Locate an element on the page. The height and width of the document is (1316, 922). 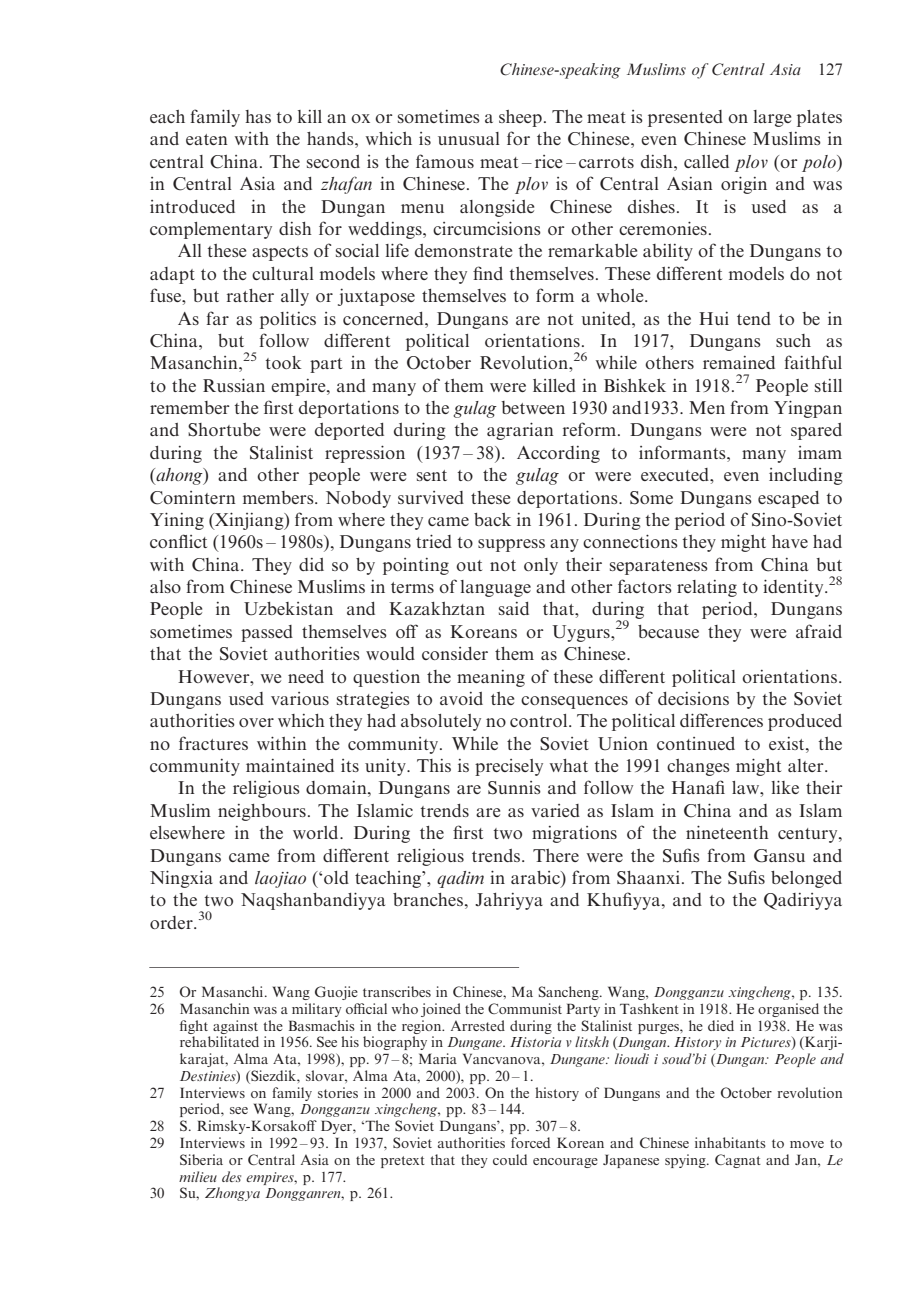
meaning is located at coordinates (491, 678).
